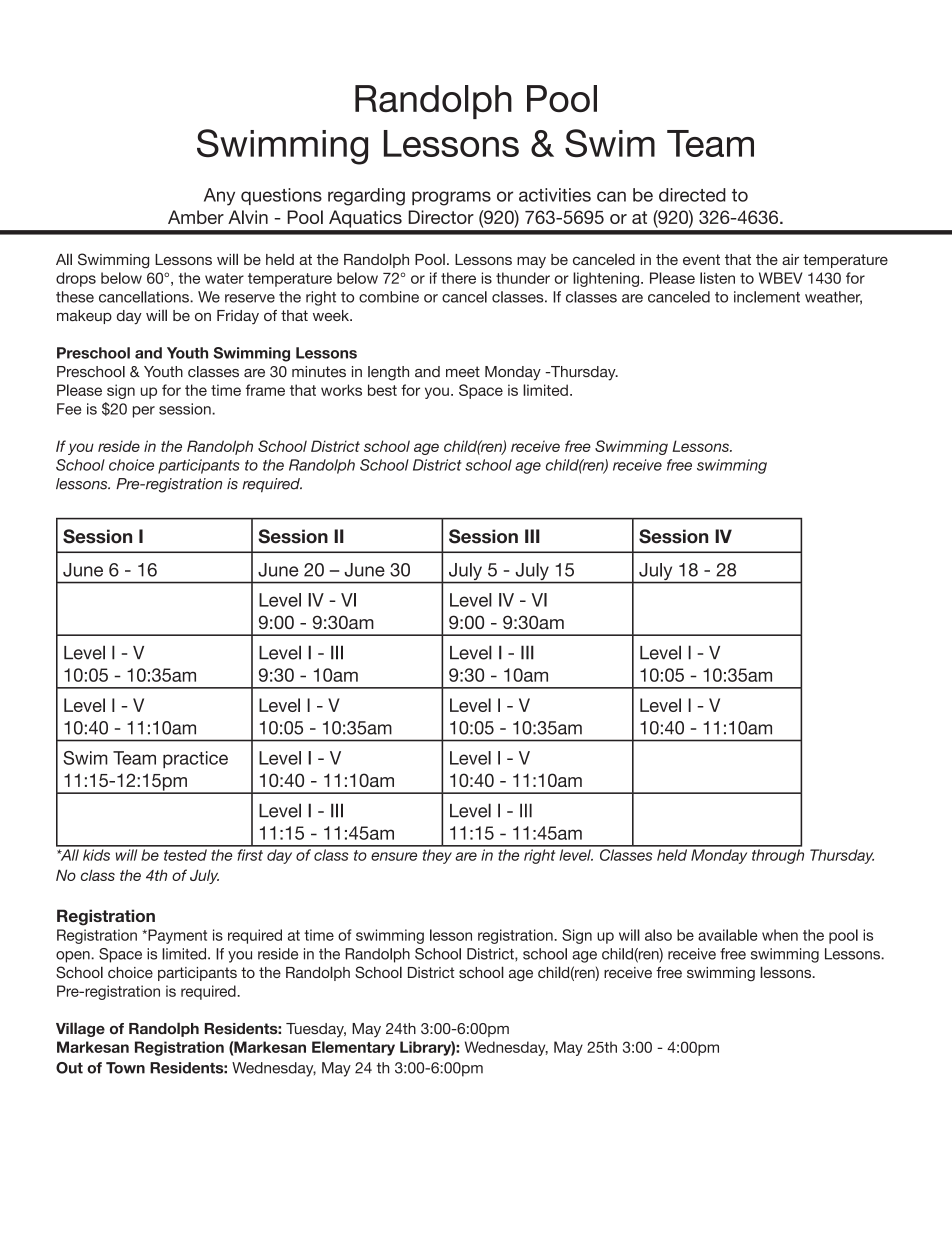  Describe the element at coordinates (692, 195) in the document. I see `directed` at that location.
